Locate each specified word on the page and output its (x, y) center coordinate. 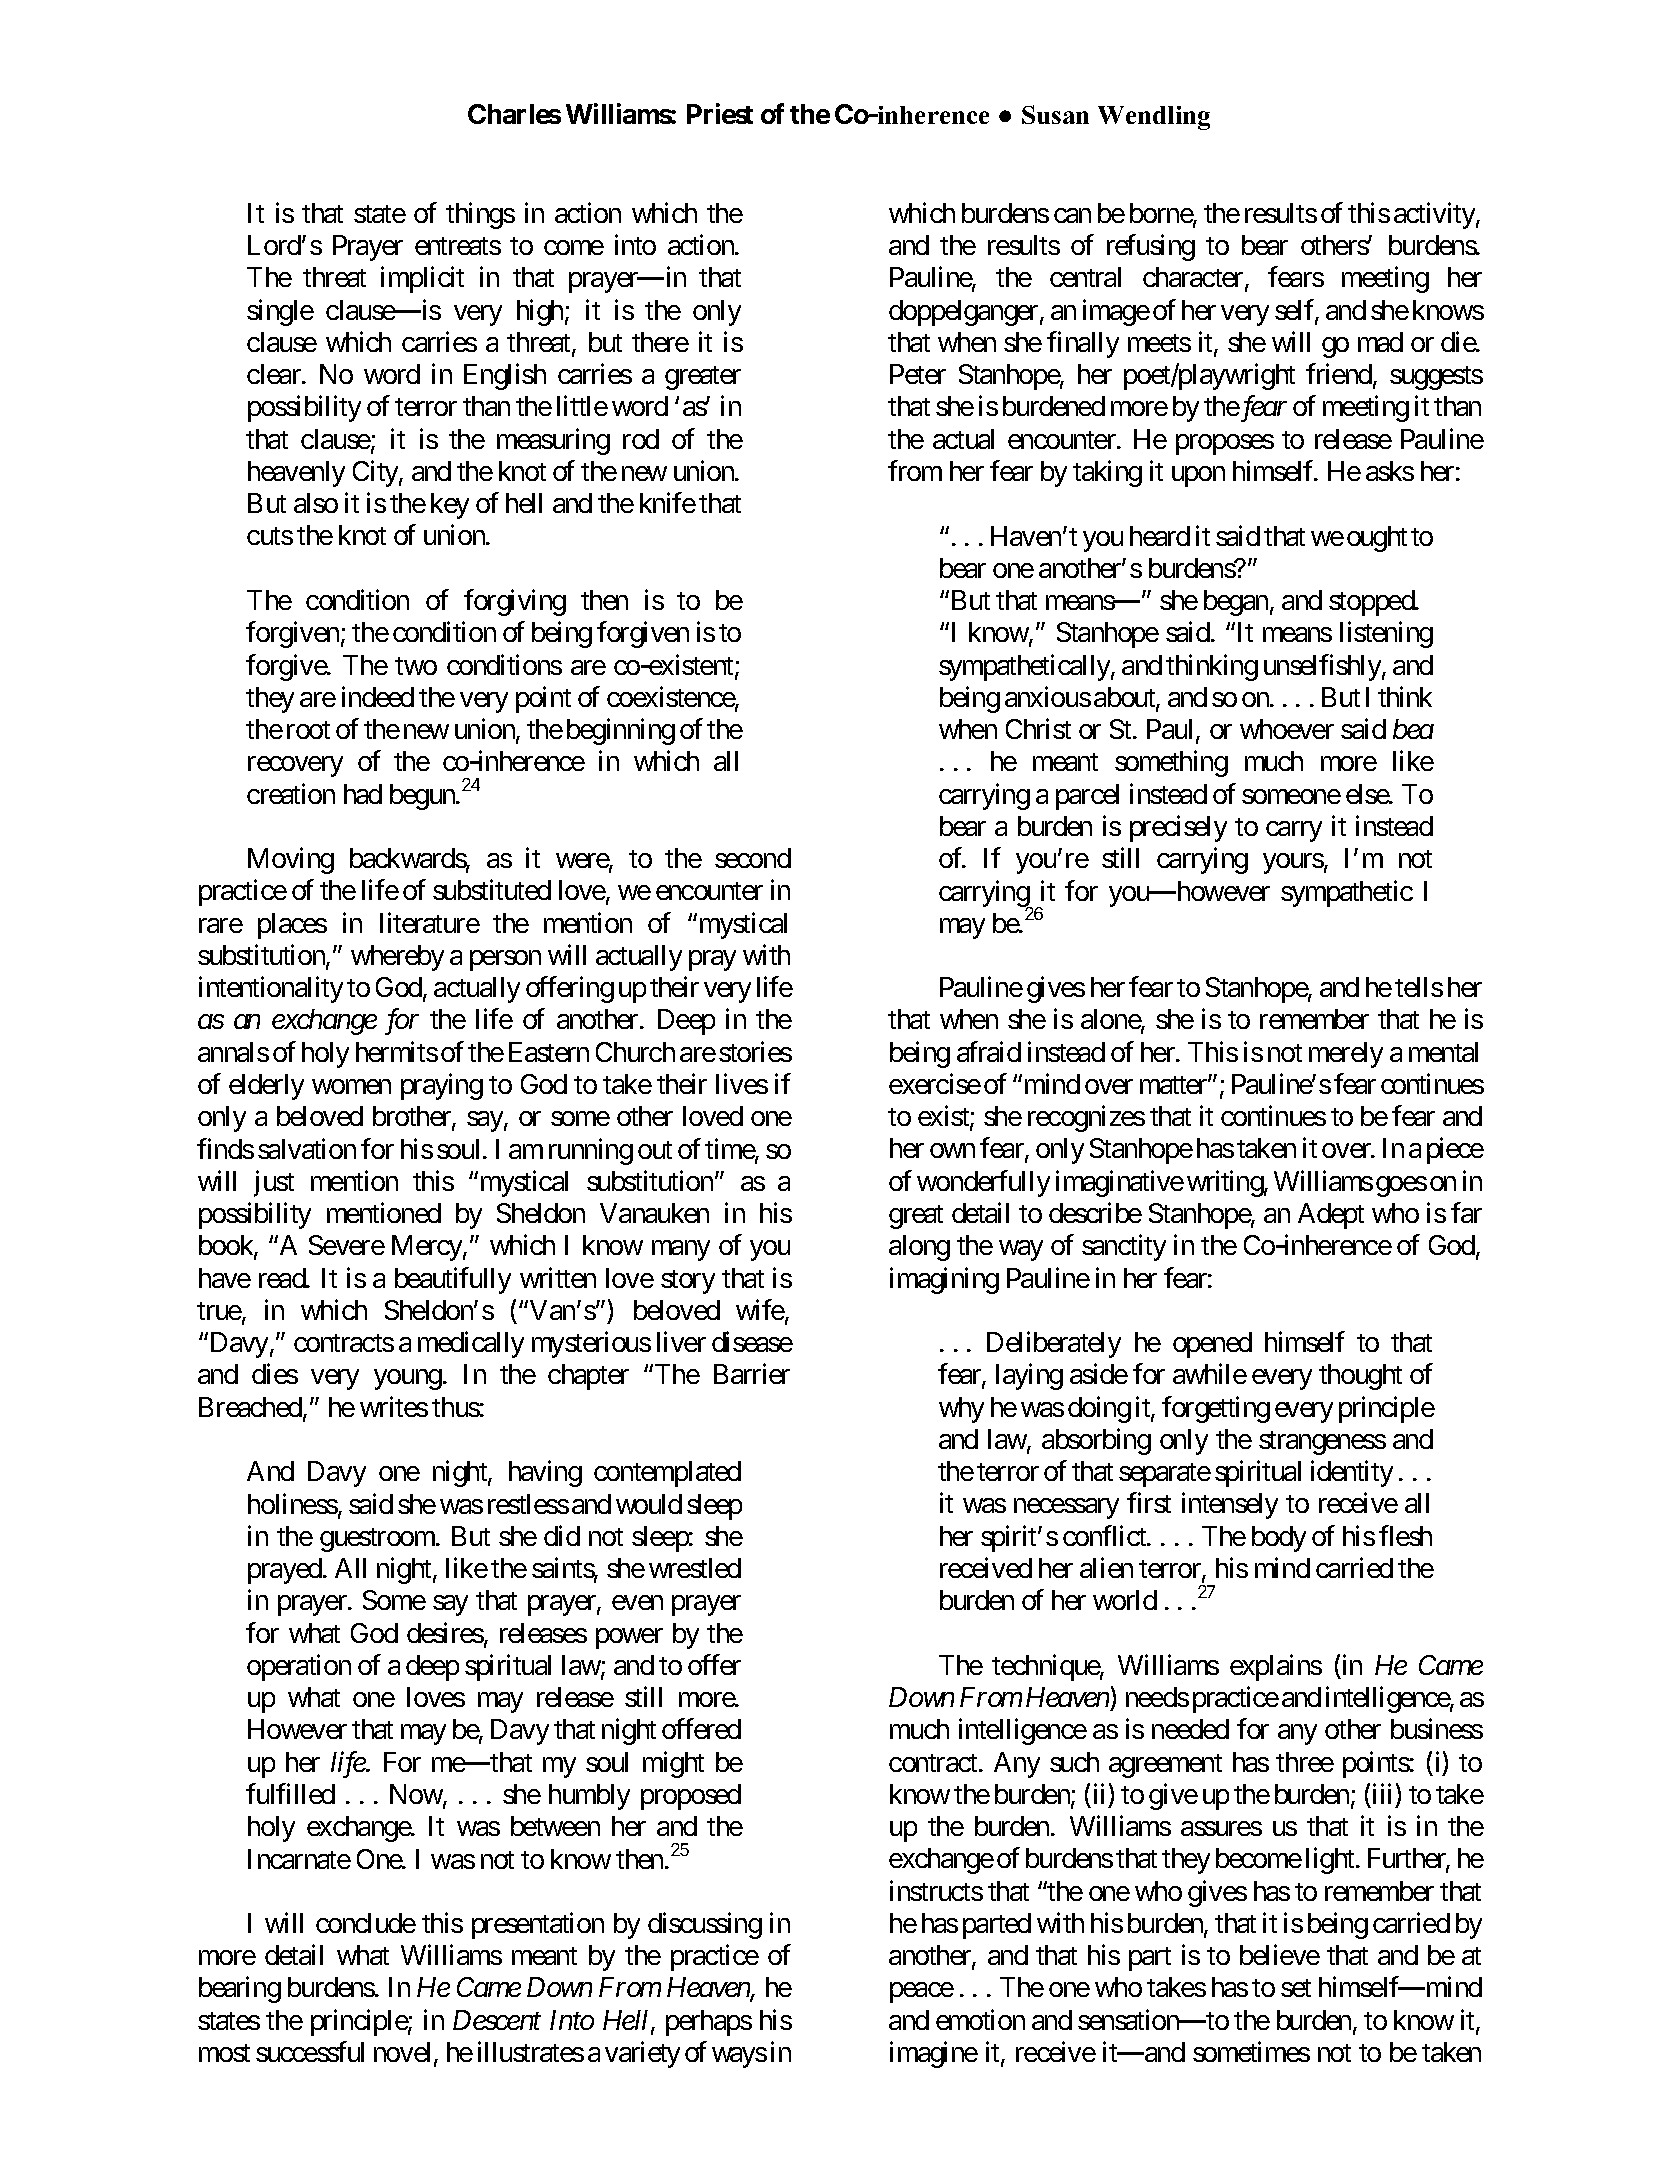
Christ (1038, 729)
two (416, 666)
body (1279, 1539)
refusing (1151, 247)
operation (299, 1667)
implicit (422, 280)
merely (1346, 1055)
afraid (989, 1051)
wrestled (695, 1568)
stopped (1372, 603)
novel (404, 2053)
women (351, 1086)
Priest (720, 113)
